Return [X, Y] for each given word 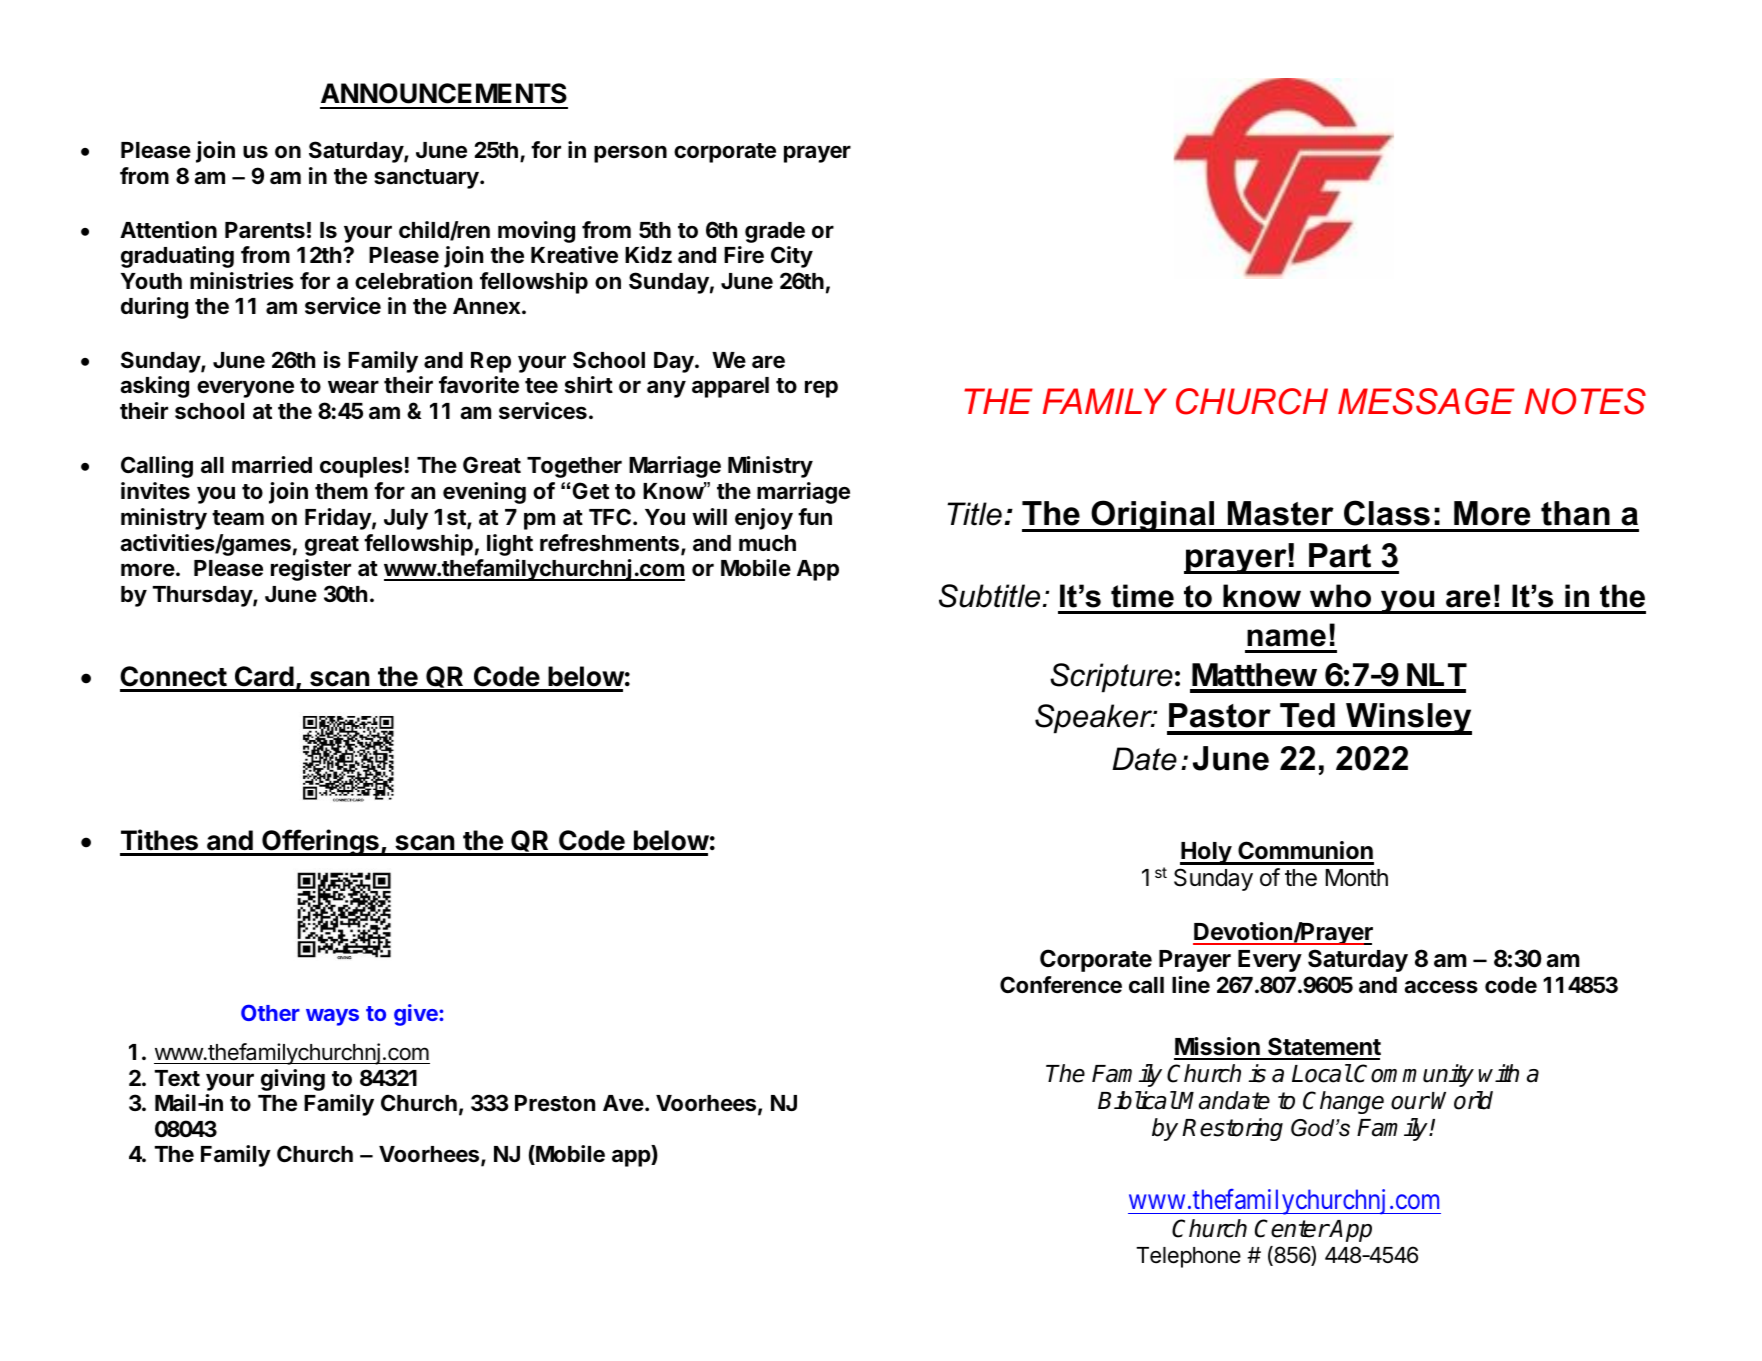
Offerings [320, 842]
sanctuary [427, 179]
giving [293, 1080]
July [406, 519]
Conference [1061, 985]
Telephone [1188, 1257]
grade [775, 232]
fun [815, 516]
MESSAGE [1426, 401]
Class [1387, 513]
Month [1357, 878]
